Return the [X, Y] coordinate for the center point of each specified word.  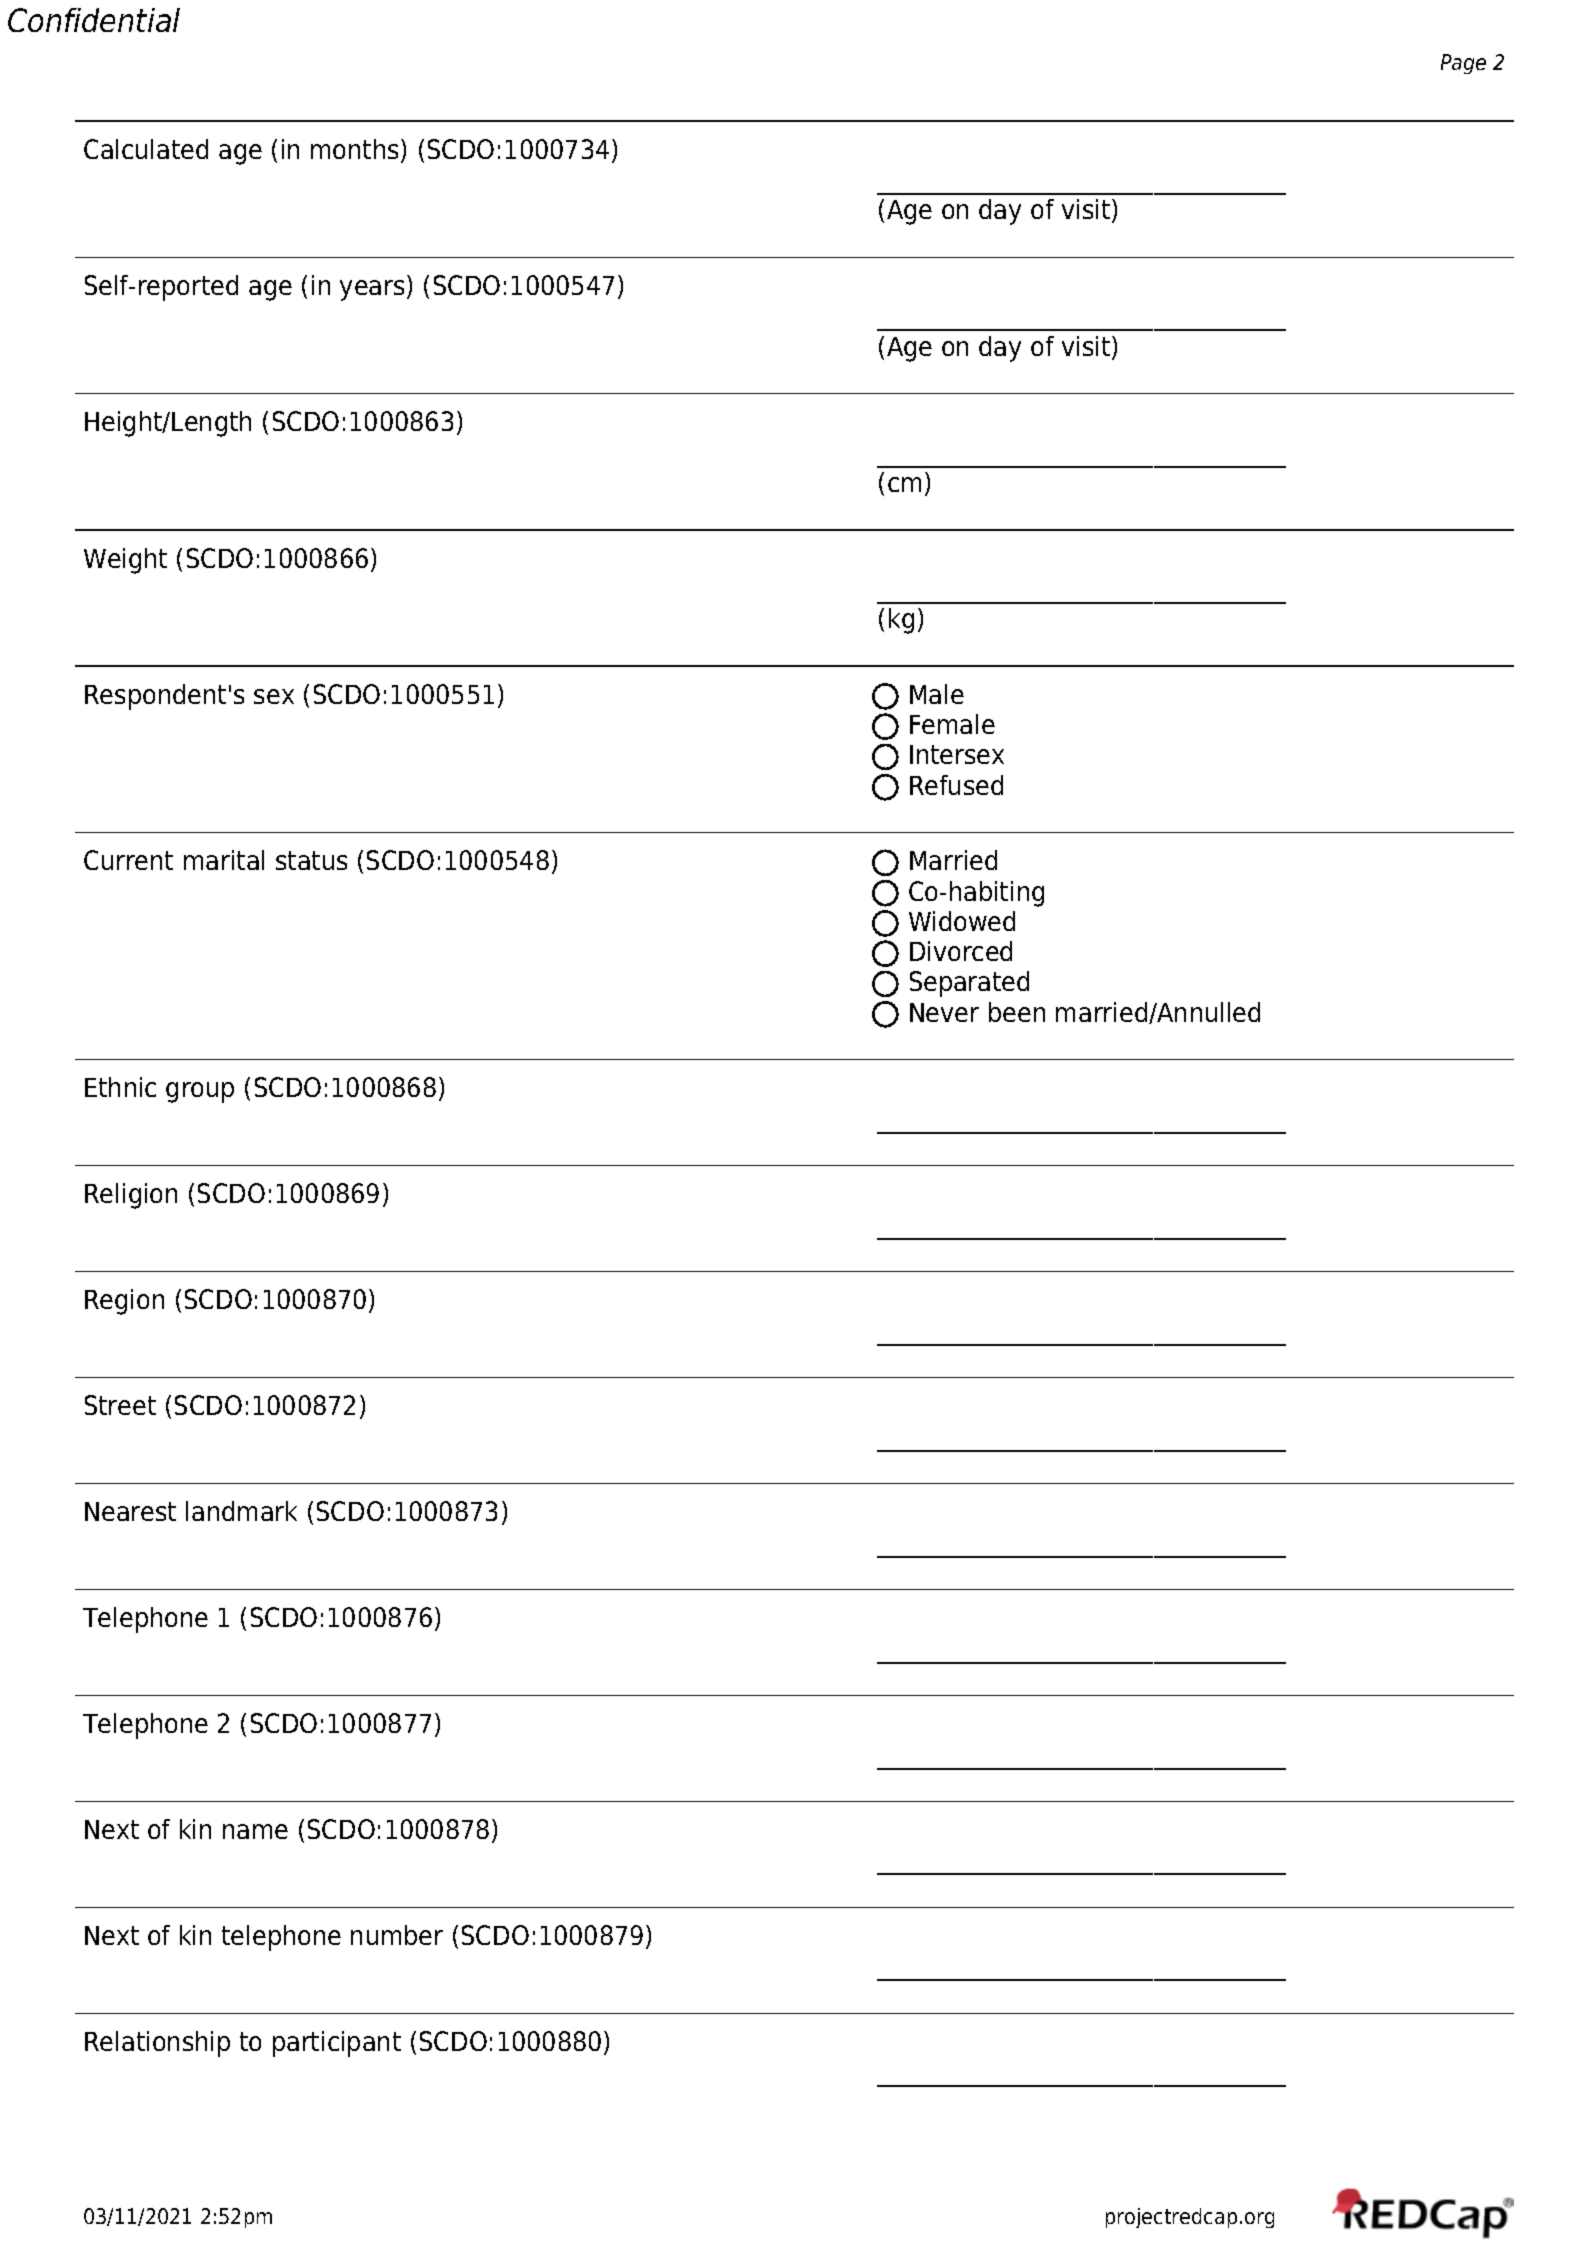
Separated [969, 984]
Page [1463, 64]
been [1017, 1012]
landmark [241, 1511]
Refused [956, 785]
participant [337, 2044]
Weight [125, 561]
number [397, 1935]
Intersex [957, 754]
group [200, 1092]
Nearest [130, 1511]
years [372, 290]
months [354, 149]
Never [944, 1012]
